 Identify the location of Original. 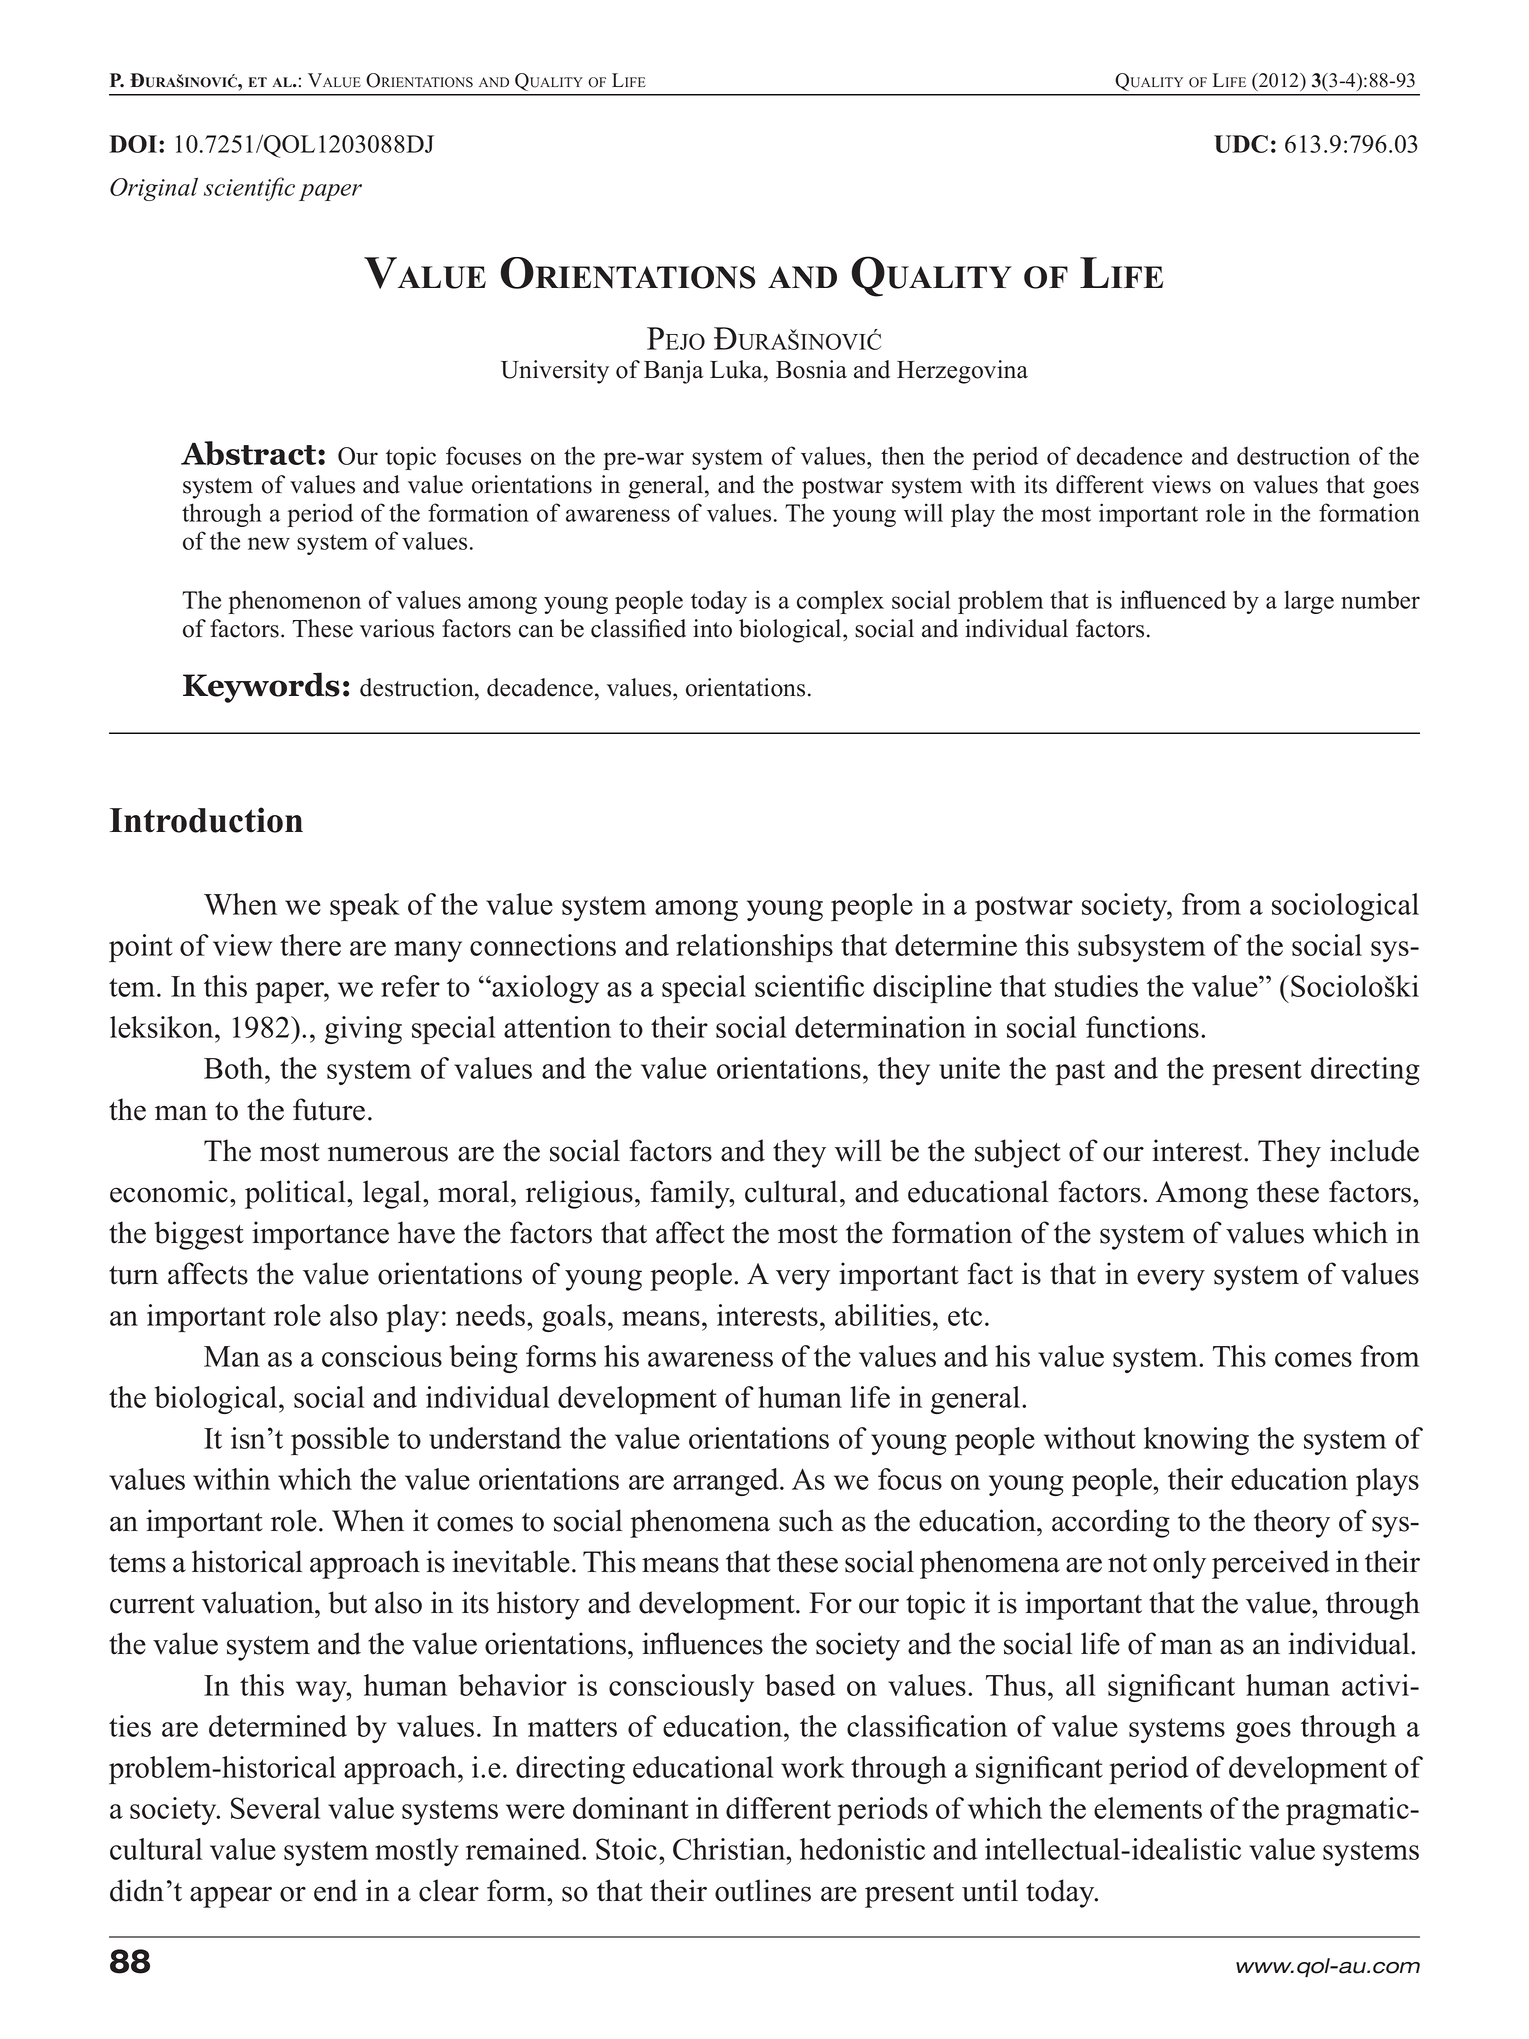
(154, 189).
